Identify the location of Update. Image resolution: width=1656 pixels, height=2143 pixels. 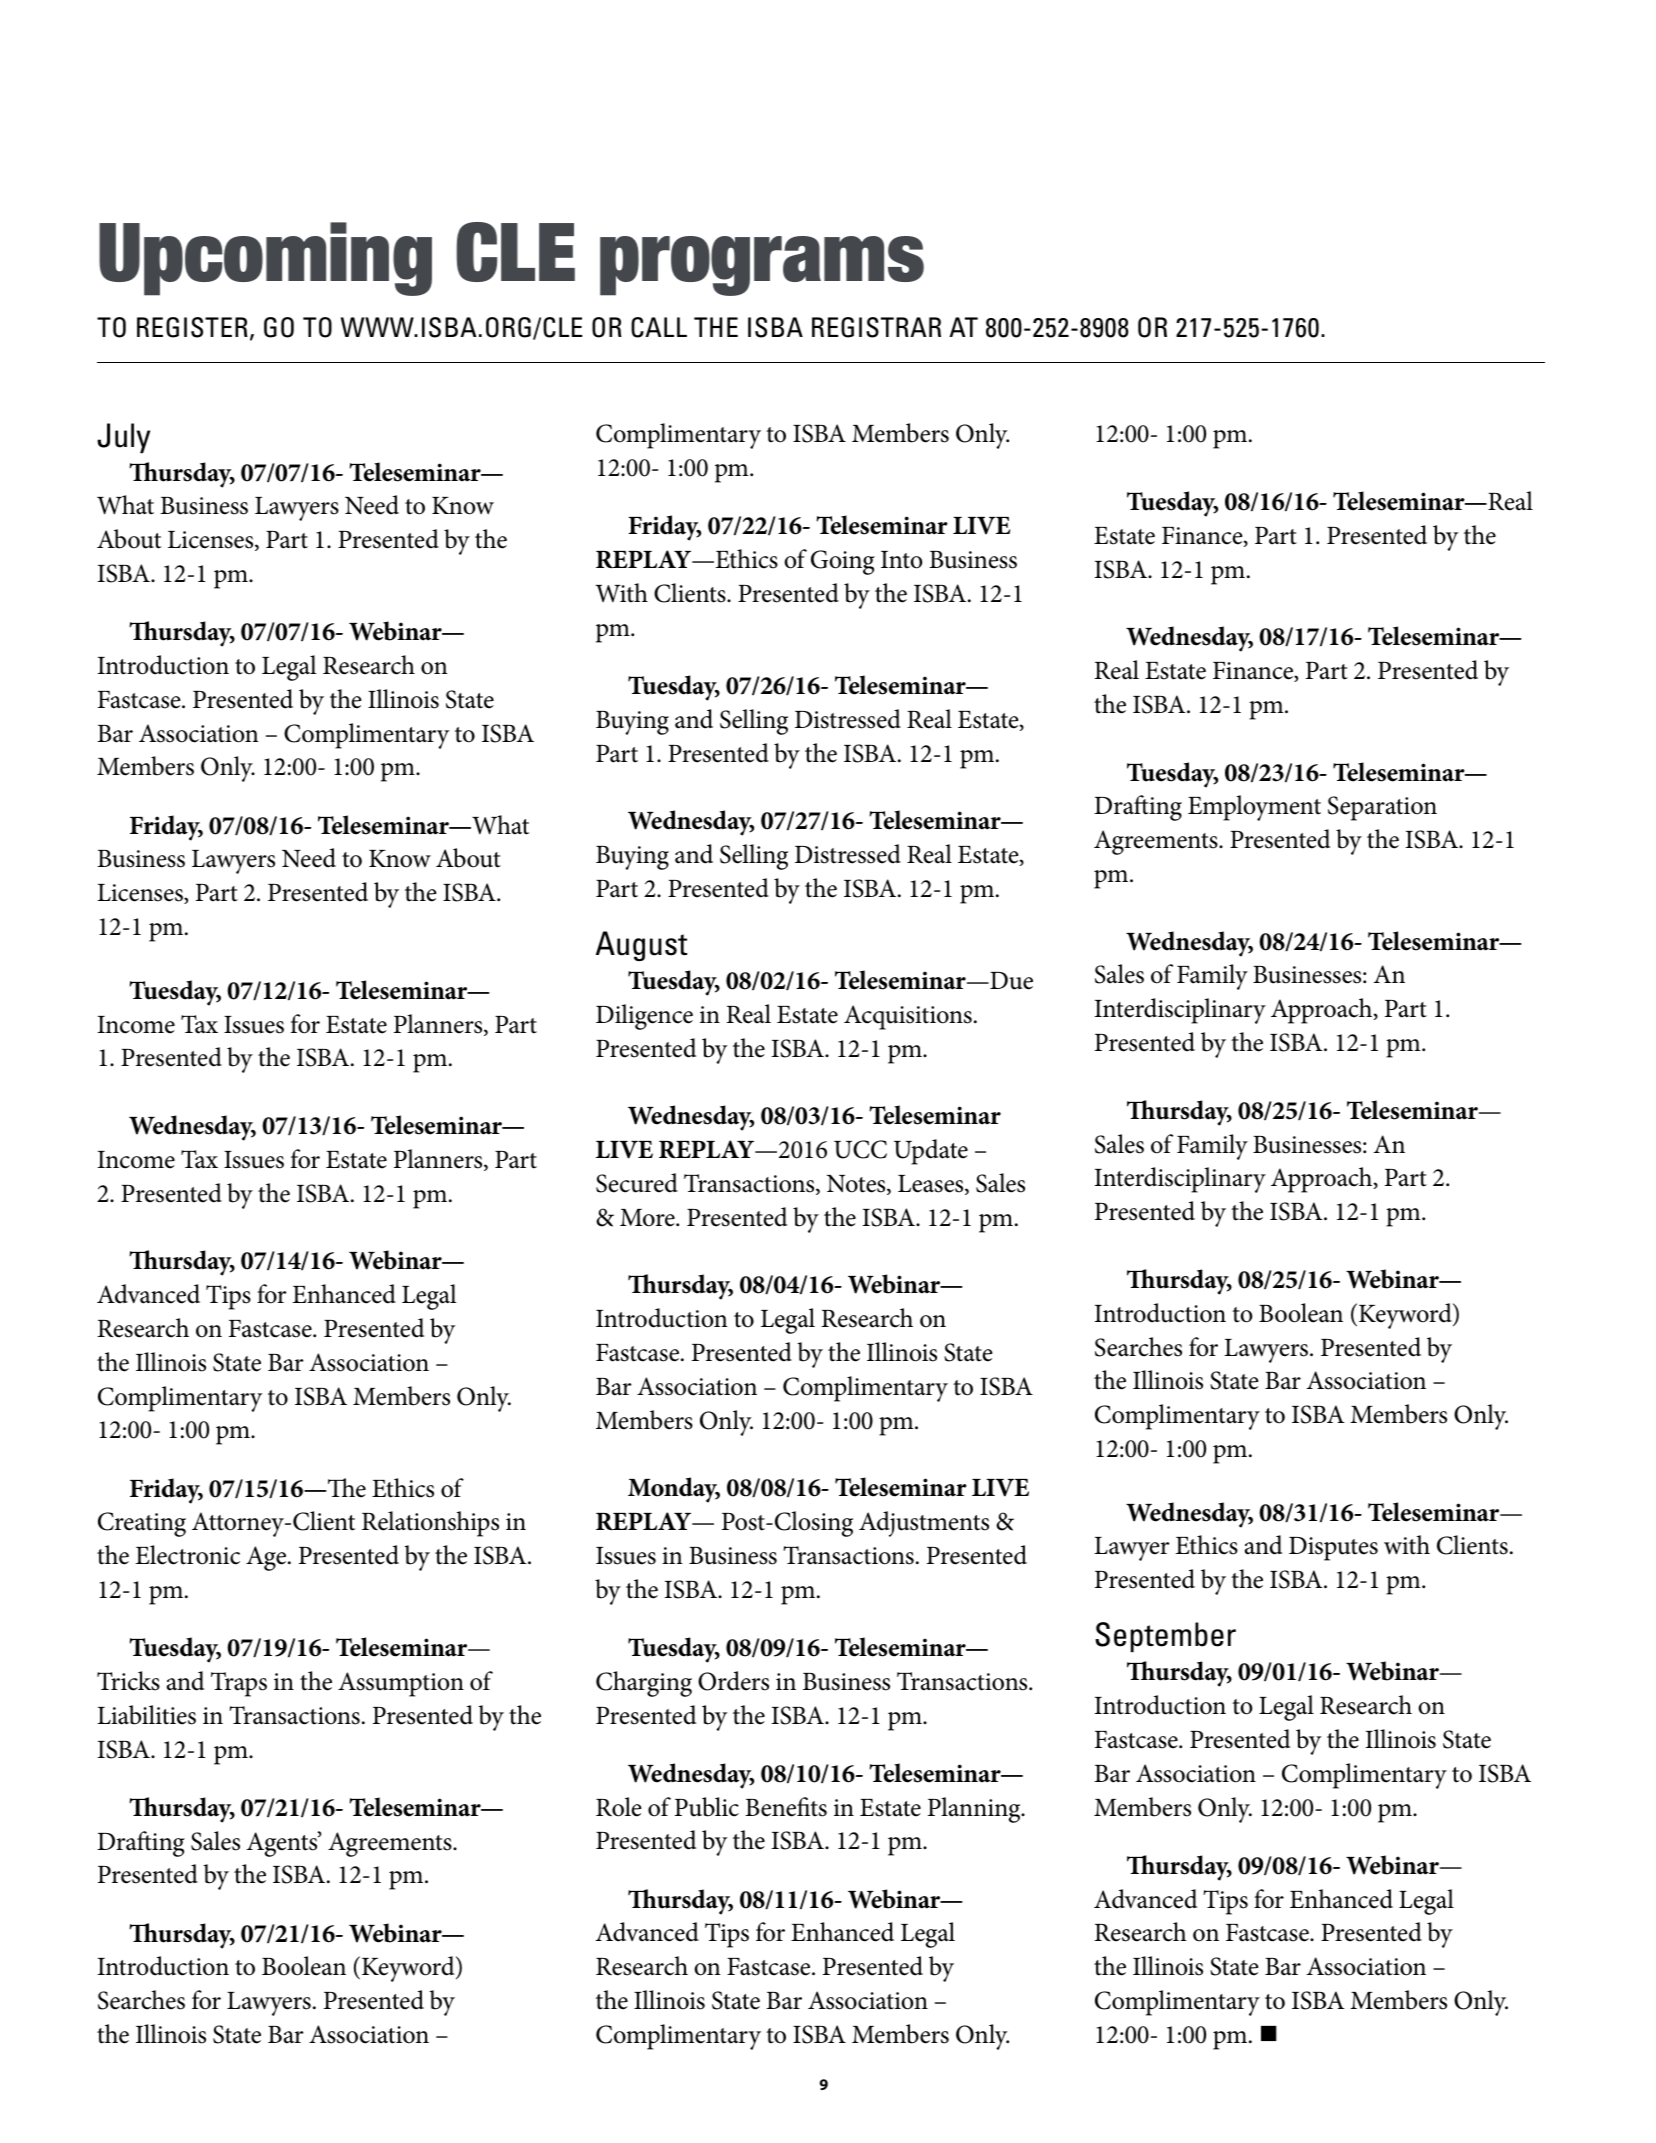
(931, 1152).
